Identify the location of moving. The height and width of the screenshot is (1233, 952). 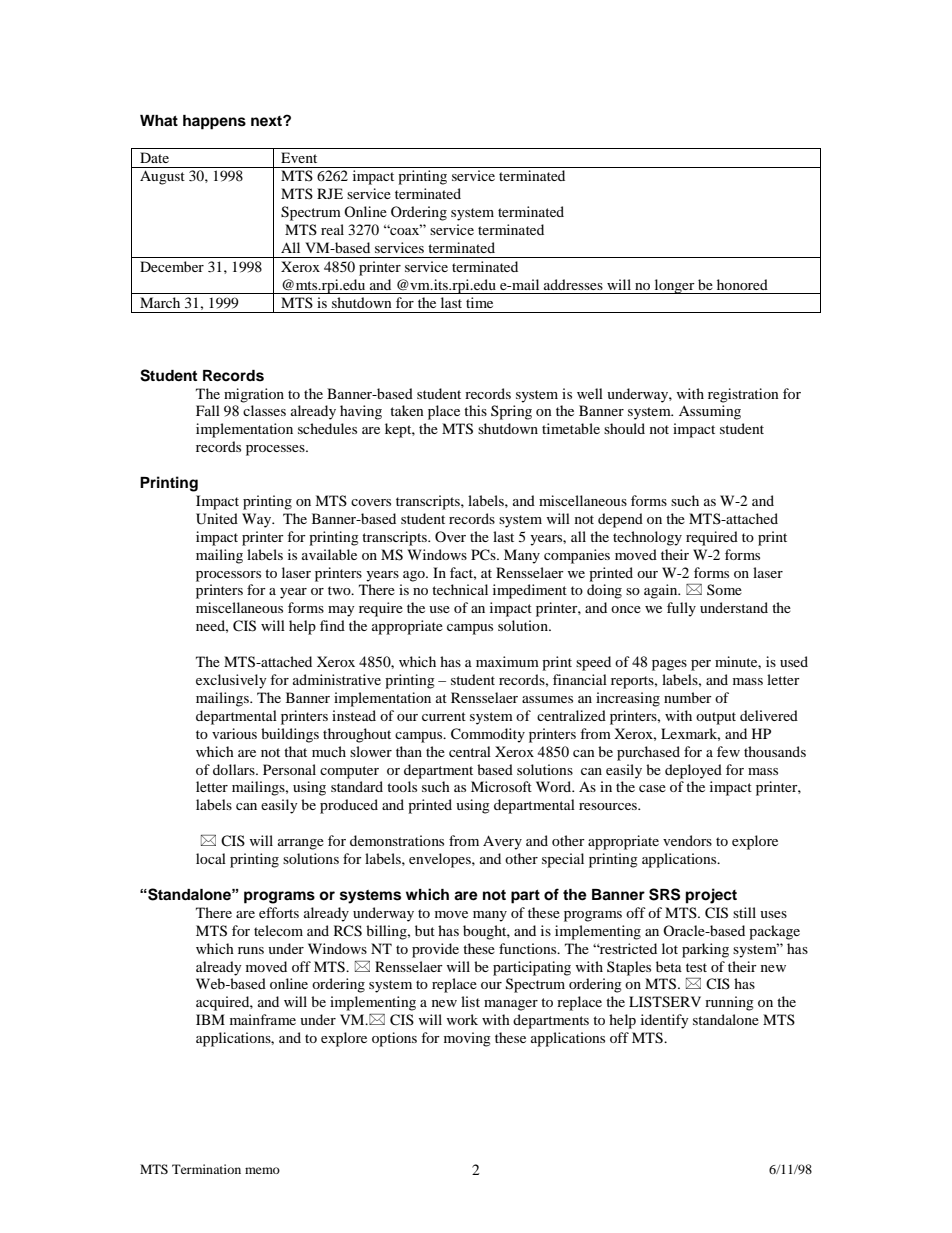
(467, 1039).
